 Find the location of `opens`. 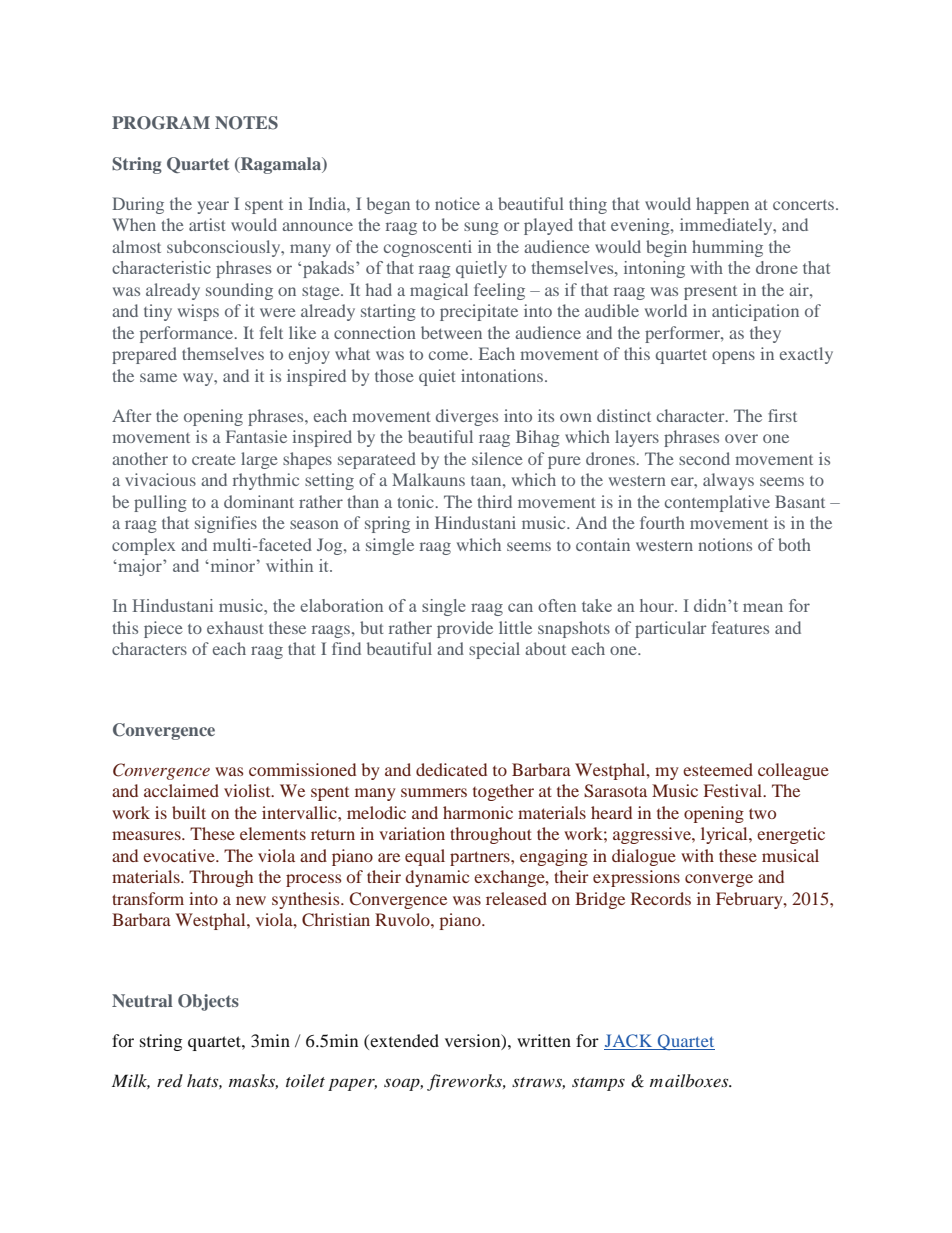

opens is located at coordinates (733, 357).
